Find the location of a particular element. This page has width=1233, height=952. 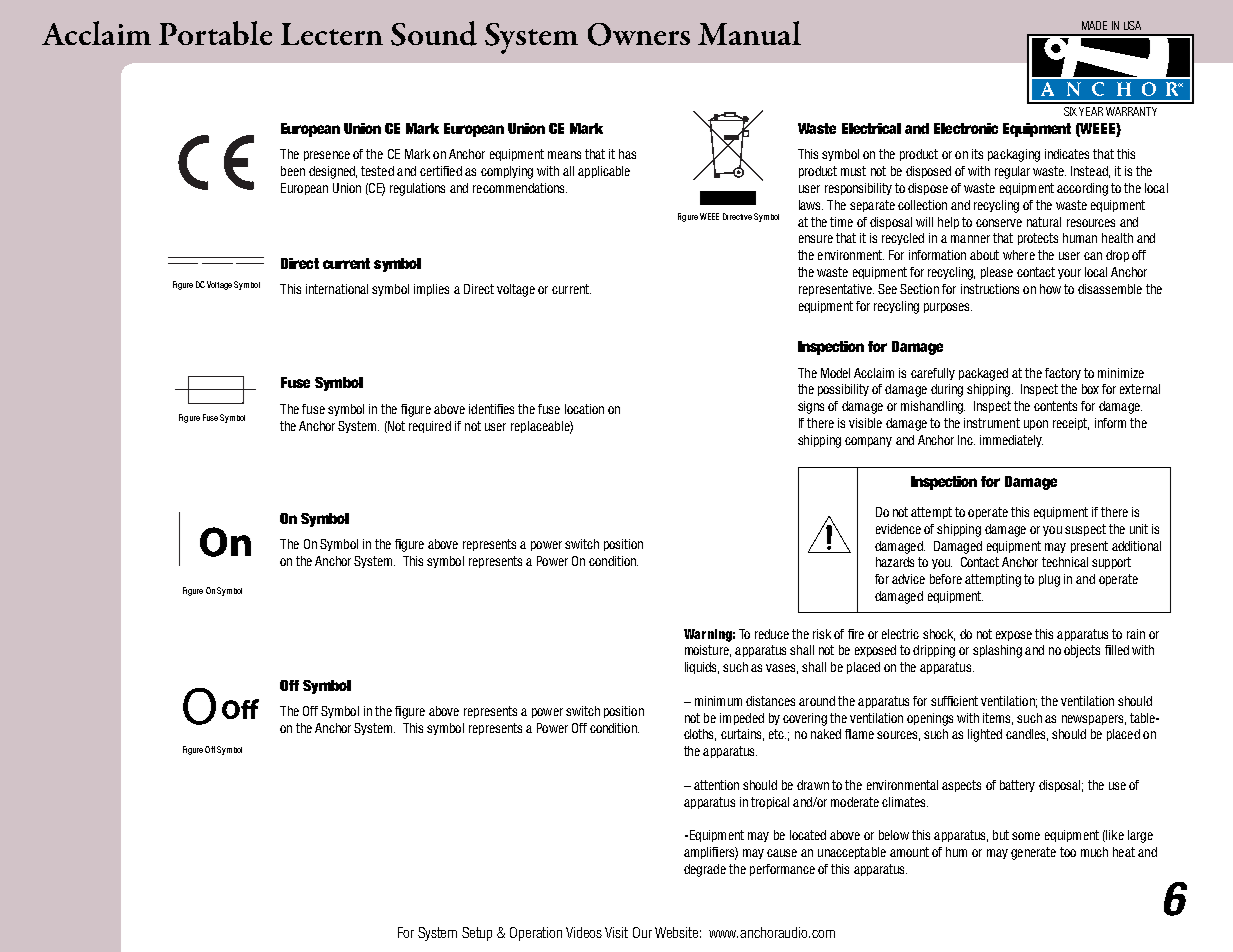

liquids is located at coordinates (702, 668).
